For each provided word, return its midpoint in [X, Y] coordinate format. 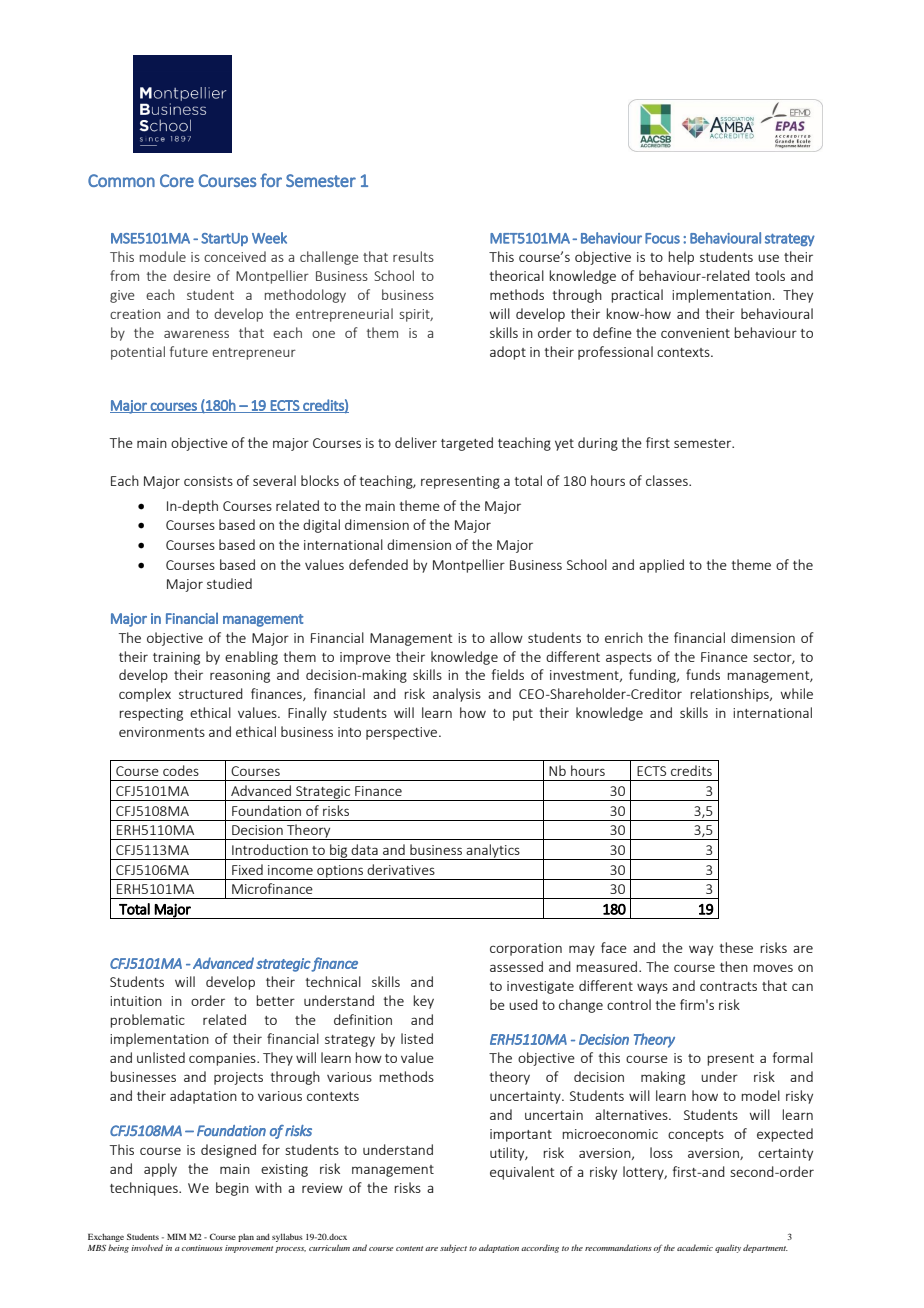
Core [177, 180]
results [413, 256]
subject [453, 1248]
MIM [176, 1236]
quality [728, 1248]
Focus [662, 238]
